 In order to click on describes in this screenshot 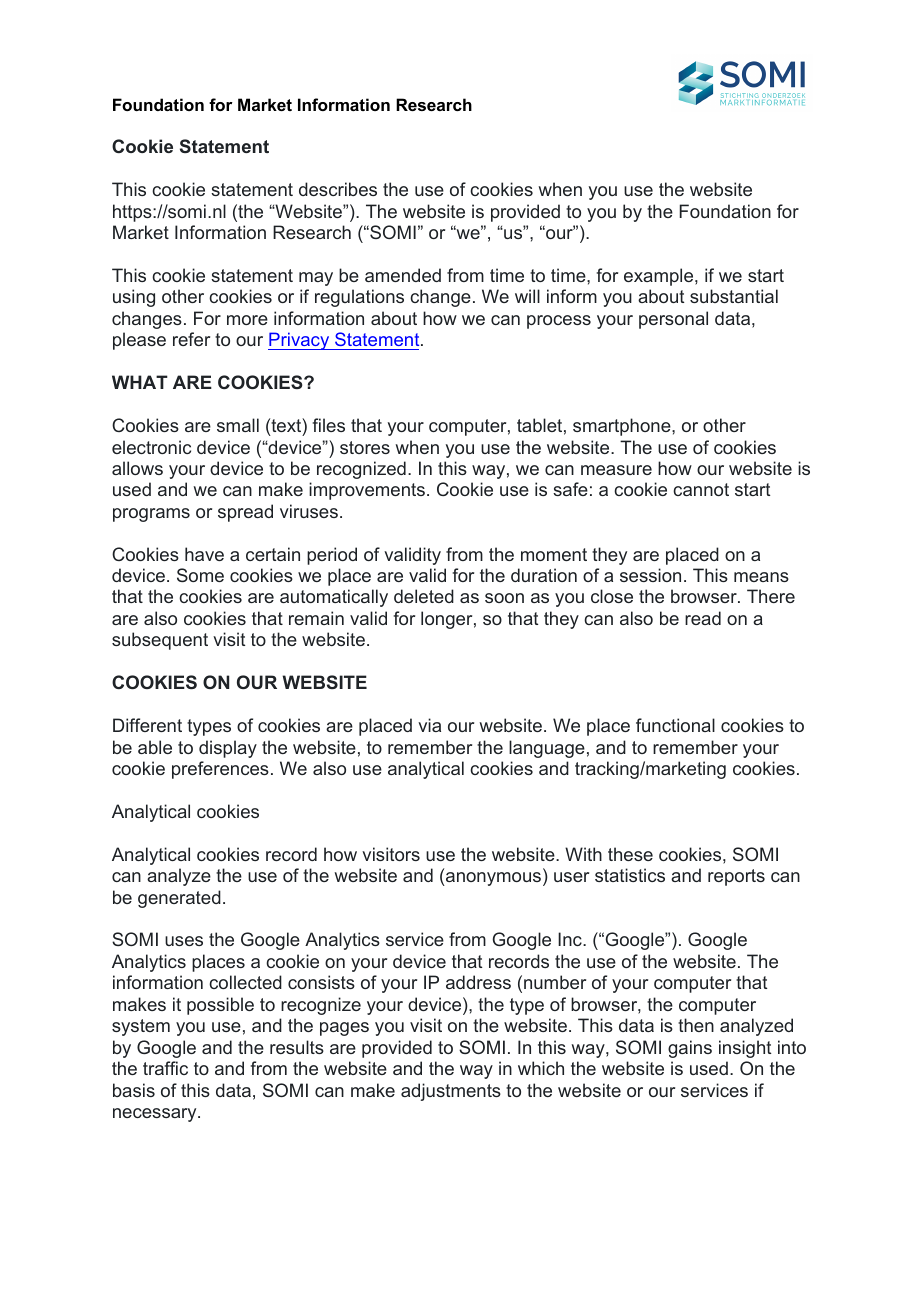, I will do `click(338, 189)`.
